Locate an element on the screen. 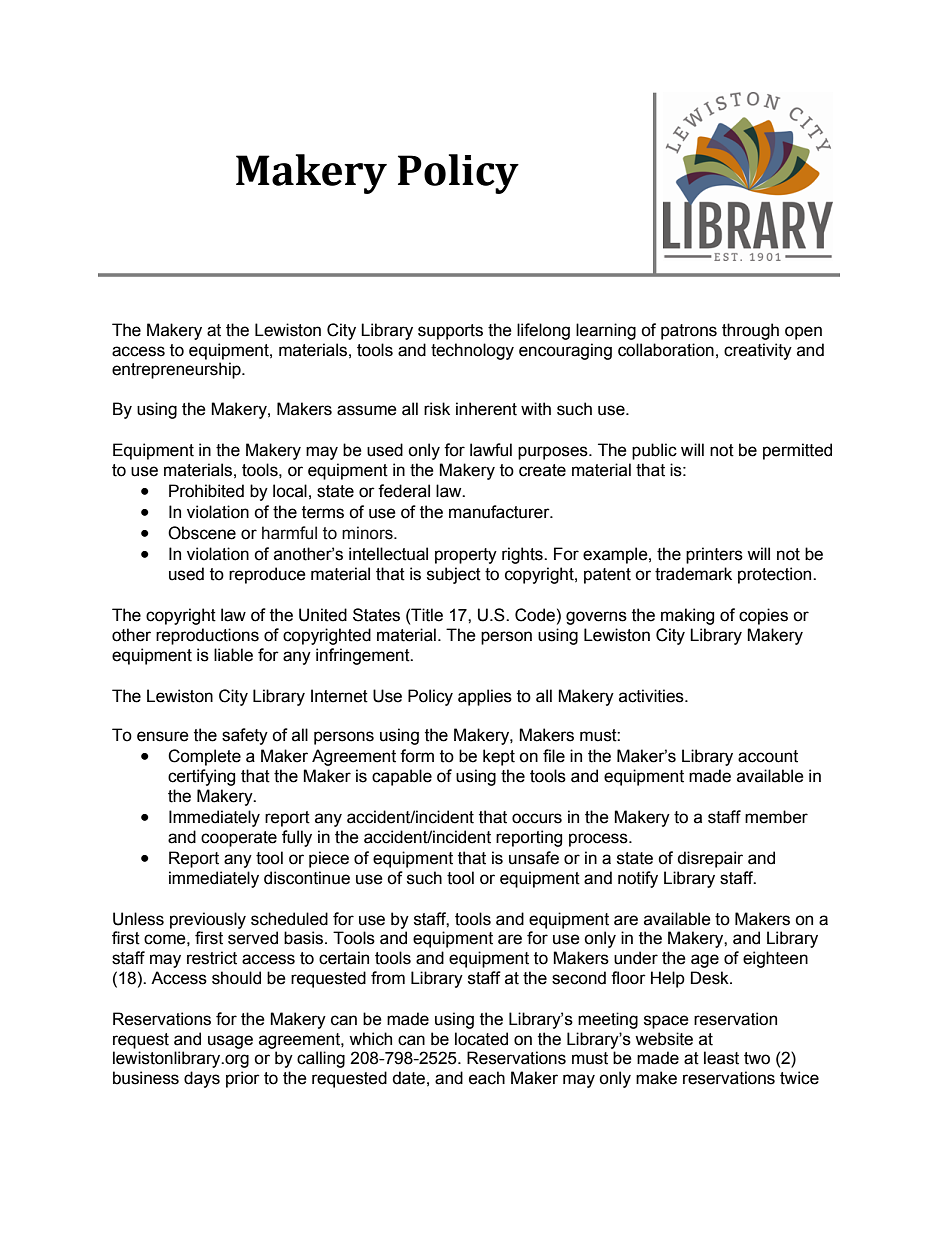 The image size is (952, 1233). entrepreneurship is located at coordinates (177, 370).
